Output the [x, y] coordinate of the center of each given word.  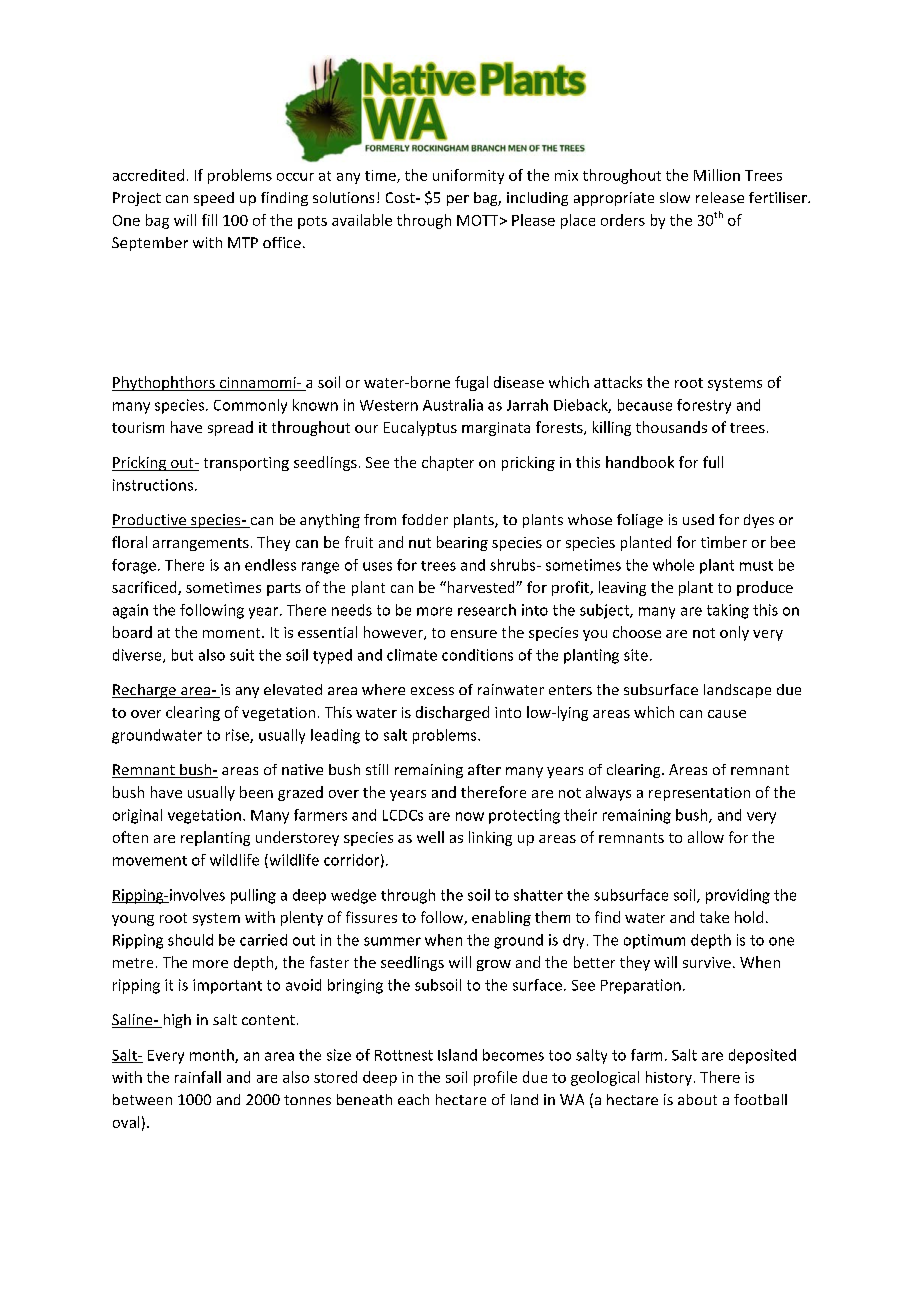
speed [214, 199]
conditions [477, 655]
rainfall [198, 1077]
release [720, 197]
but [182, 655]
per [458, 200]
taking [728, 611]
